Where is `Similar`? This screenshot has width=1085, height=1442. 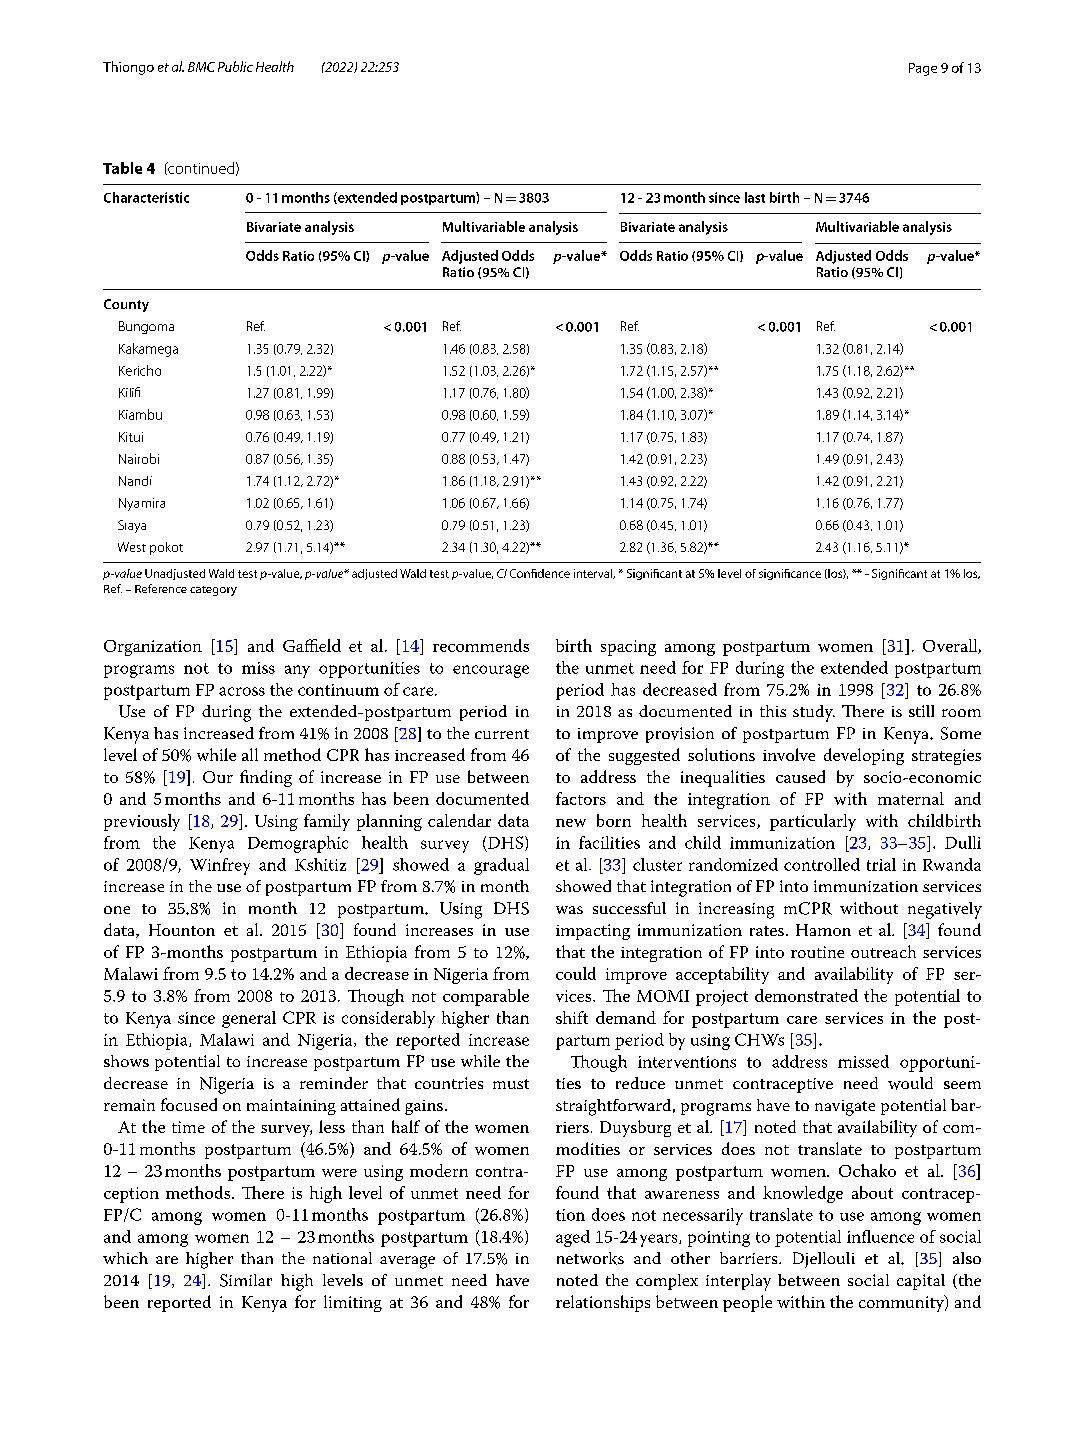 Similar is located at coordinates (246, 1280).
